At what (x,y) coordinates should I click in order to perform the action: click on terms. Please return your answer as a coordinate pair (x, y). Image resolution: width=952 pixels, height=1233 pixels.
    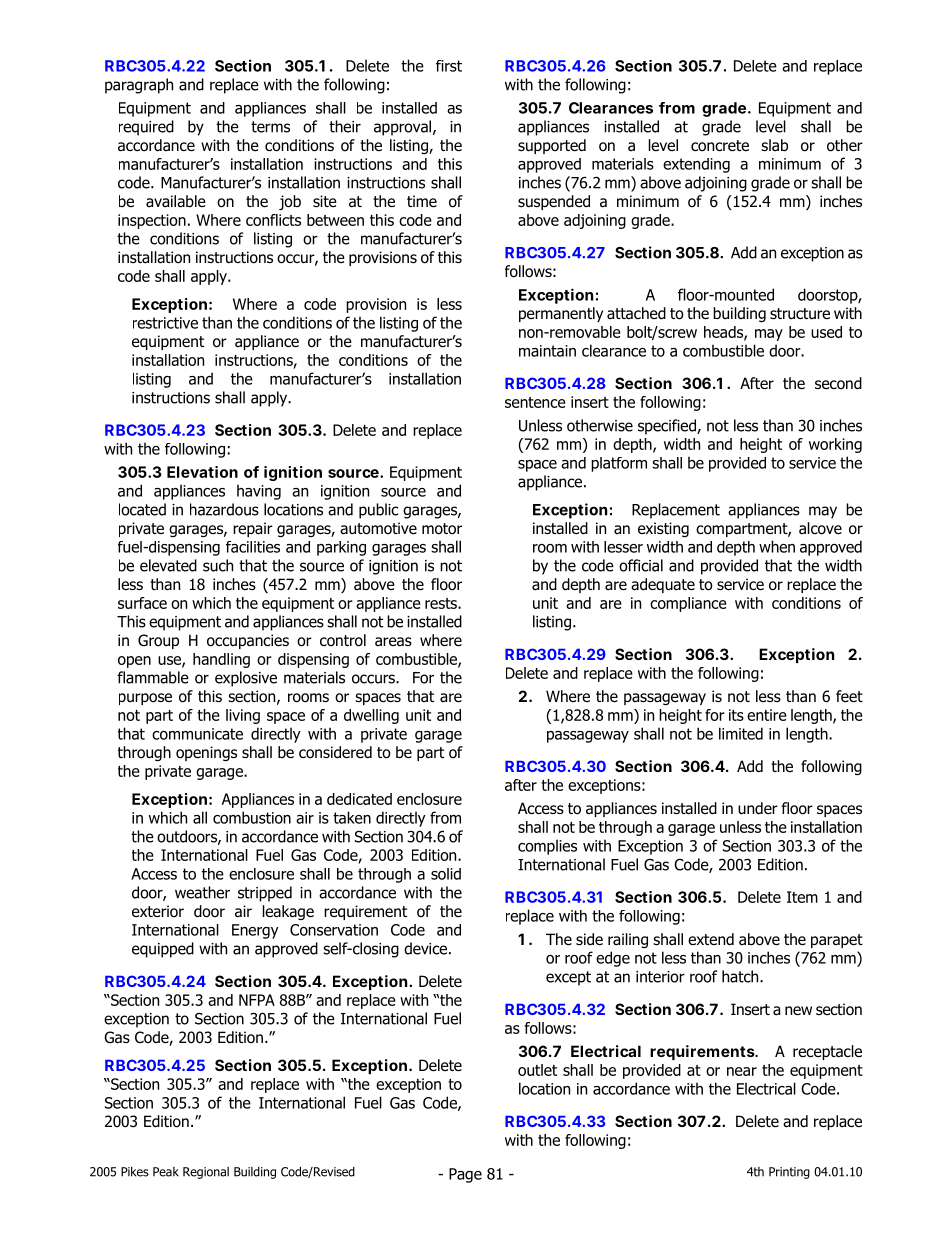
    Looking at the image, I should click on (270, 127).
